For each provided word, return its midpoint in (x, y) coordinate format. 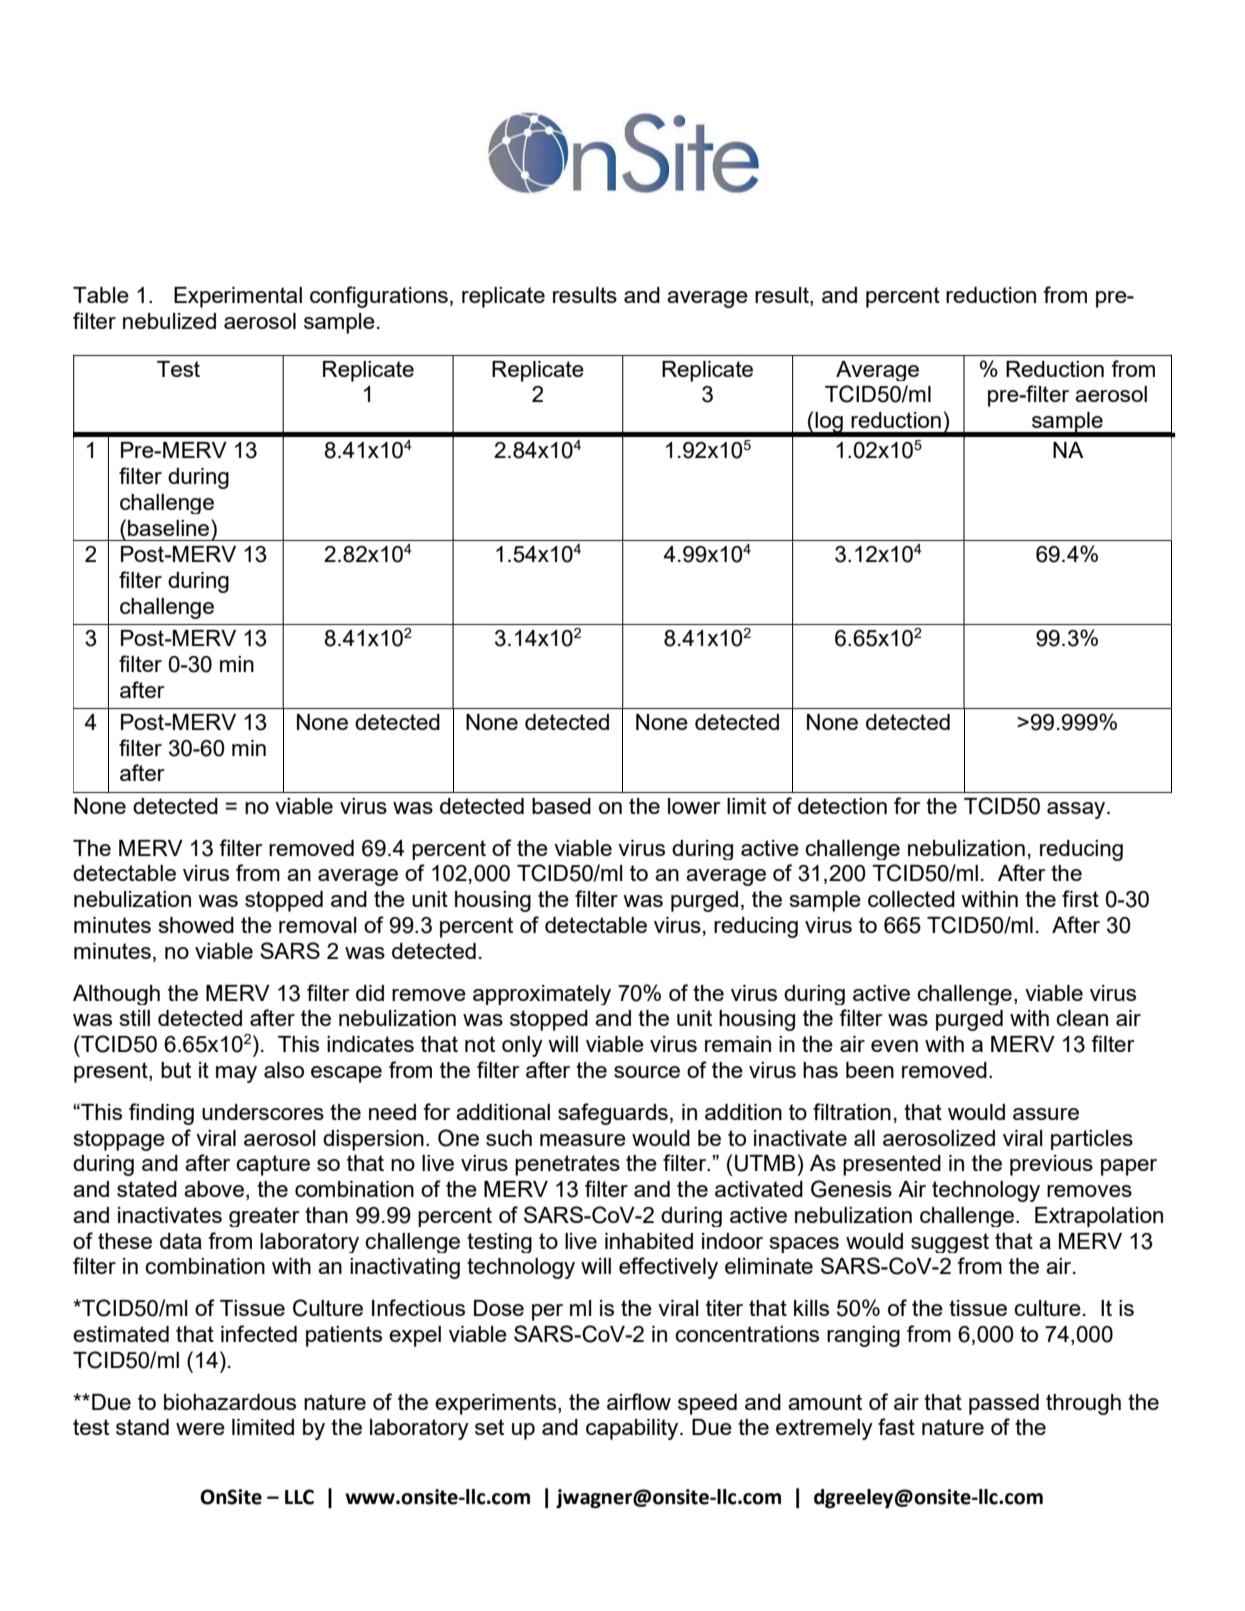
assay (1077, 810)
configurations (379, 297)
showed (196, 925)
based (561, 806)
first (1080, 898)
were (200, 1429)
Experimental (238, 297)
